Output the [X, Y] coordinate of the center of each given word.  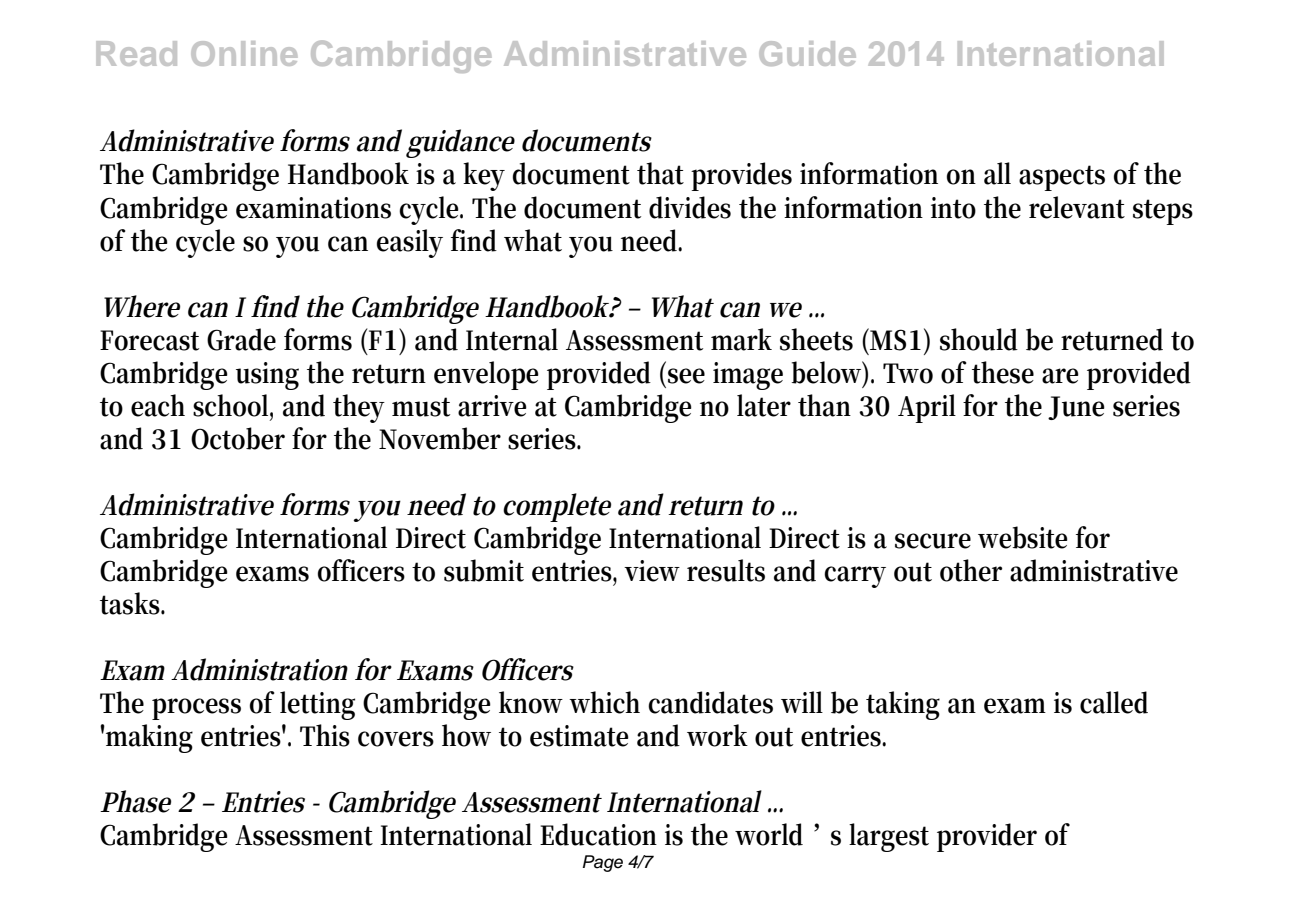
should [979, 339]
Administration [259, 669]
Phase [135, 801]
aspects [1062, 178]
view [652, 571]
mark [741, 339]
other [971, 570]
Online [244, 53]
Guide [807, 53]
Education [598, 834]
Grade [241, 339]
